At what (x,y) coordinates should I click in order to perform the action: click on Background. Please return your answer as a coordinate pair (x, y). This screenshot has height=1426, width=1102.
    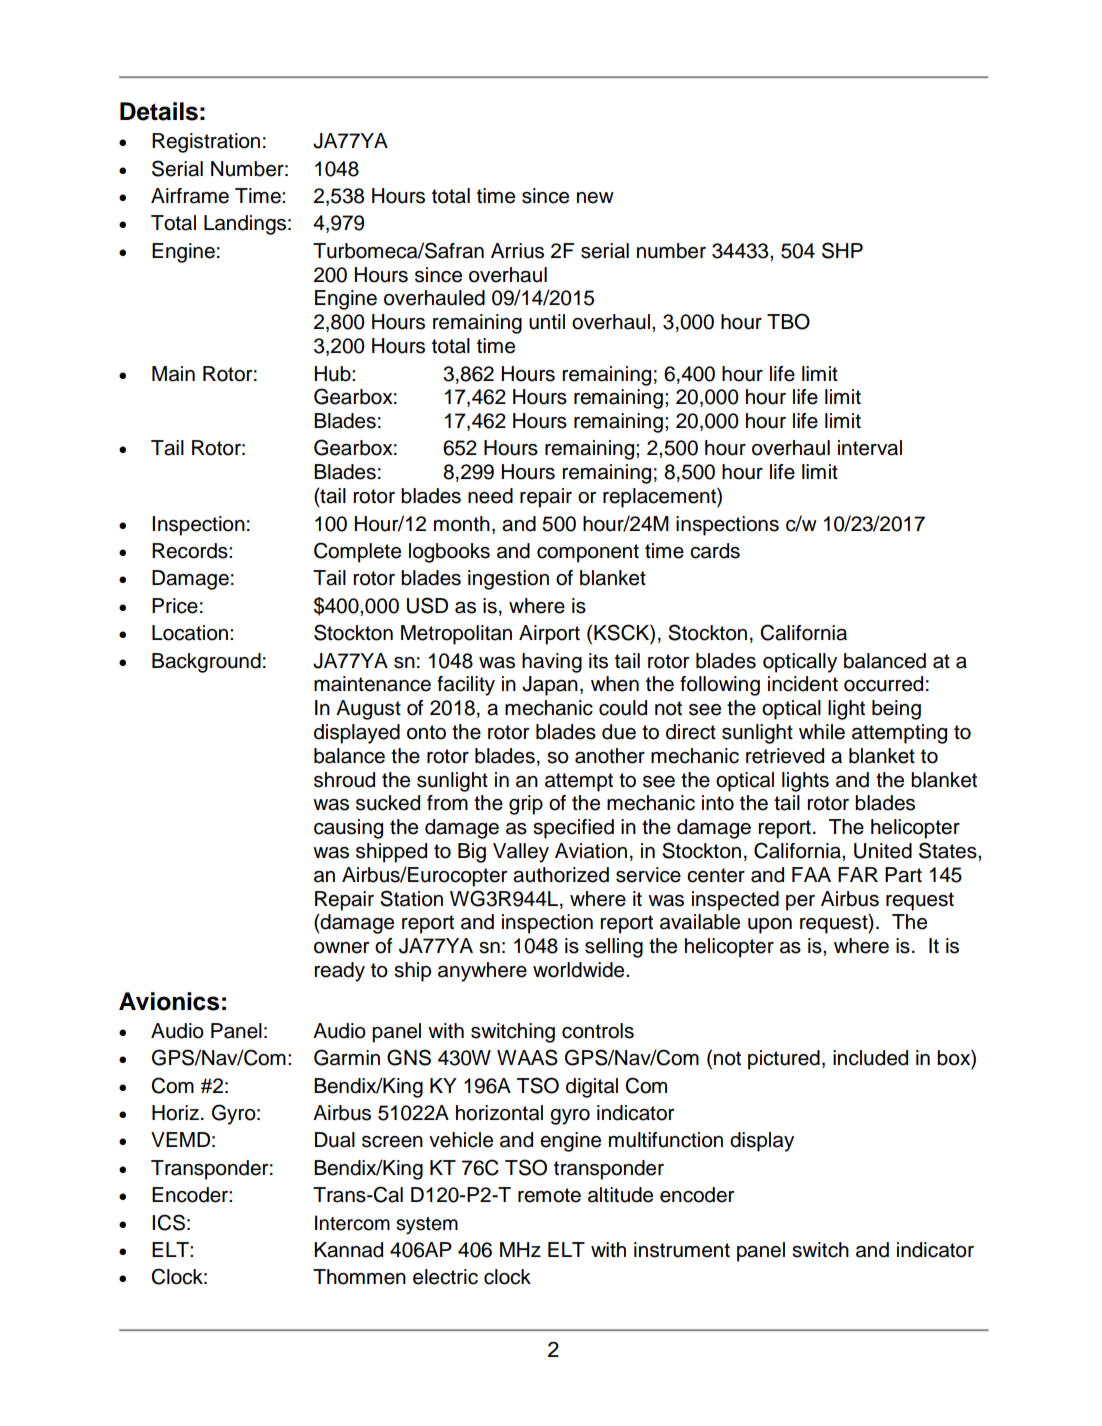
    Looking at the image, I should click on (206, 663).
